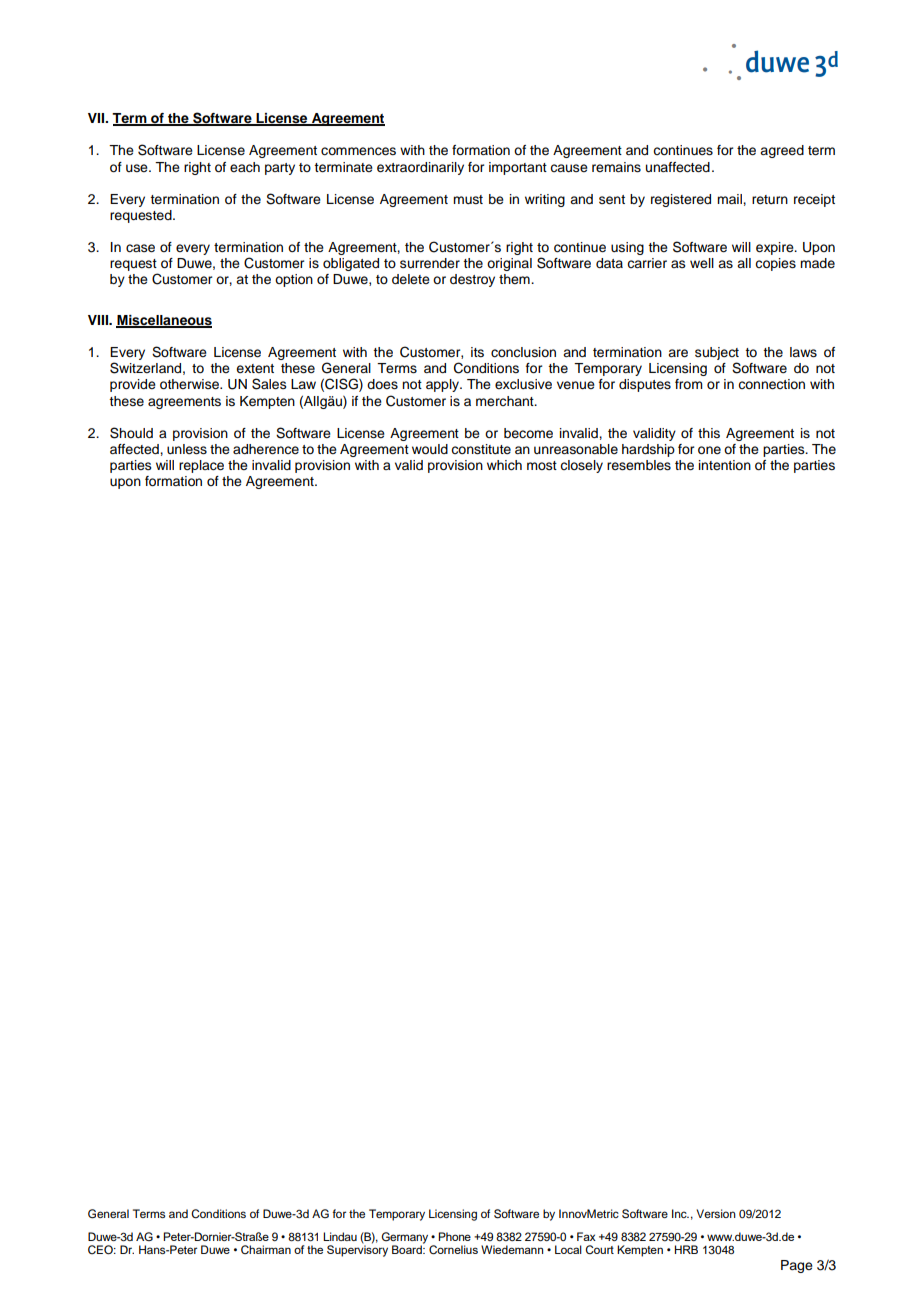 The width and height of the document is (924, 1308). I want to click on mail, so click(730, 199).
